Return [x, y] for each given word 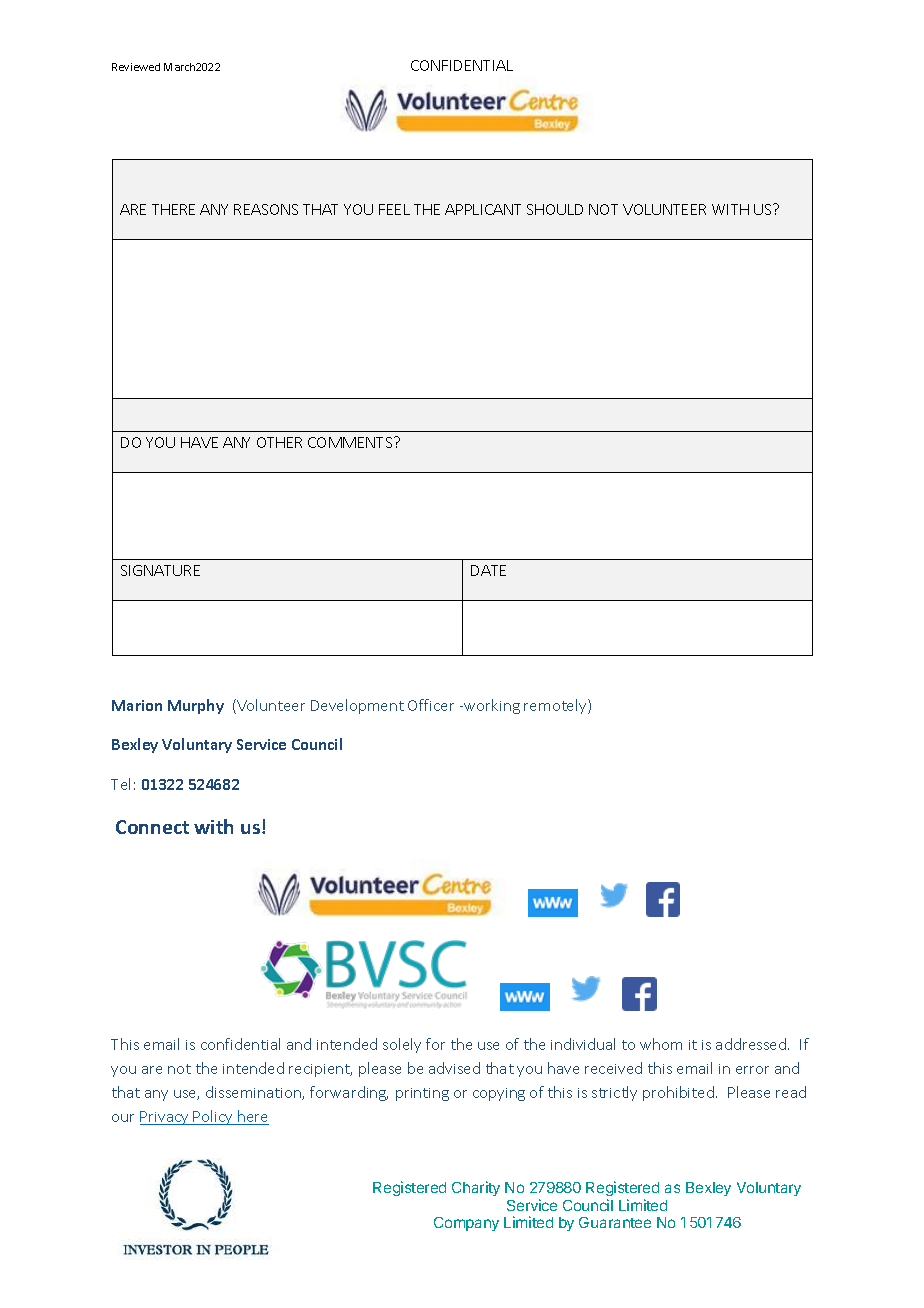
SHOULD [555, 209]
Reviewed [136, 67]
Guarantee [615, 1222]
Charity [476, 1188]
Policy [214, 1117]
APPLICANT [483, 209]
